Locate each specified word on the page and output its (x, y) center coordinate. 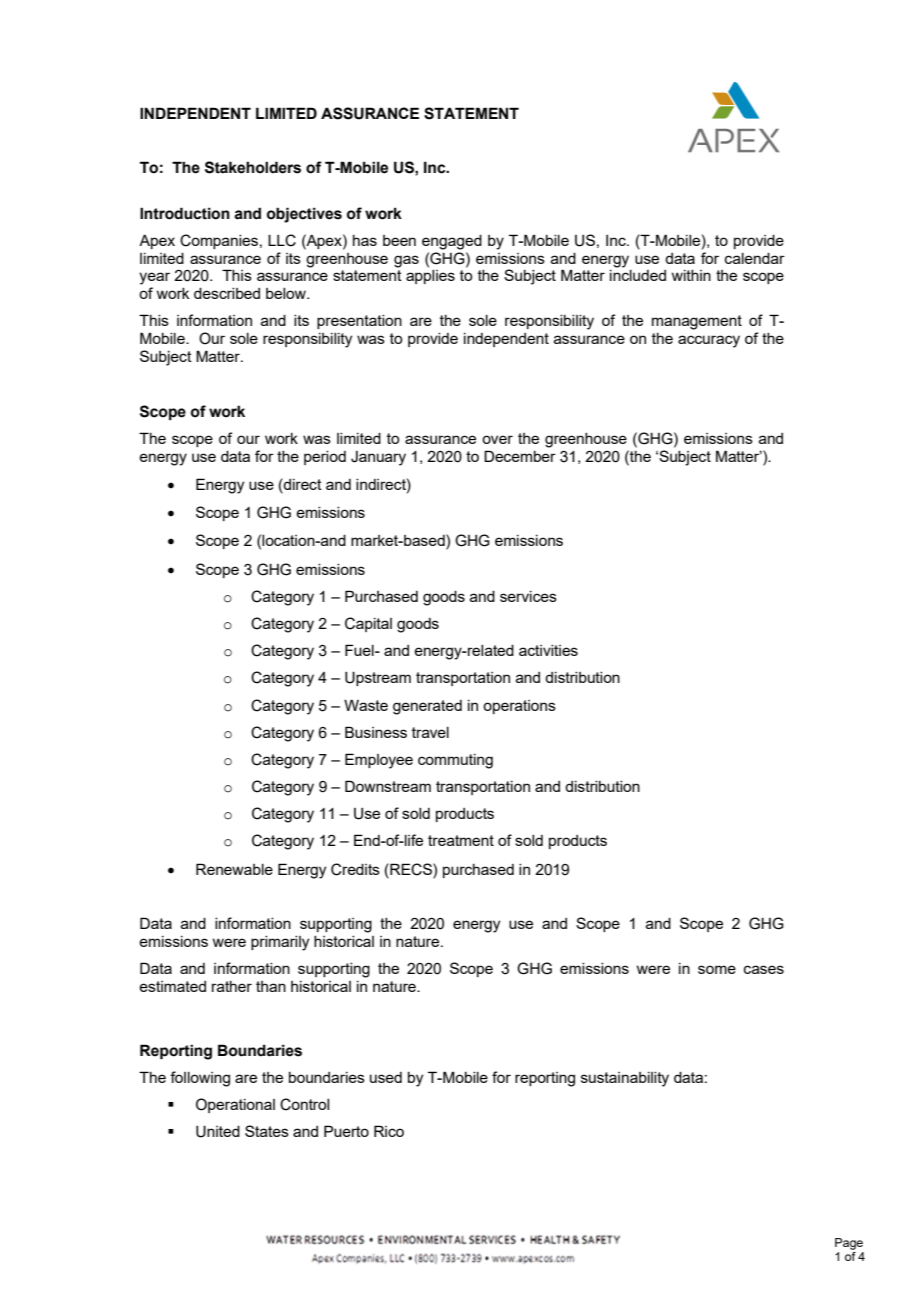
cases (764, 969)
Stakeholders (253, 167)
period (325, 458)
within (691, 275)
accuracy (709, 341)
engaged (452, 242)
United (218, 1131)
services (528, 596)
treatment (461, 840)
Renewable (234, 869)
